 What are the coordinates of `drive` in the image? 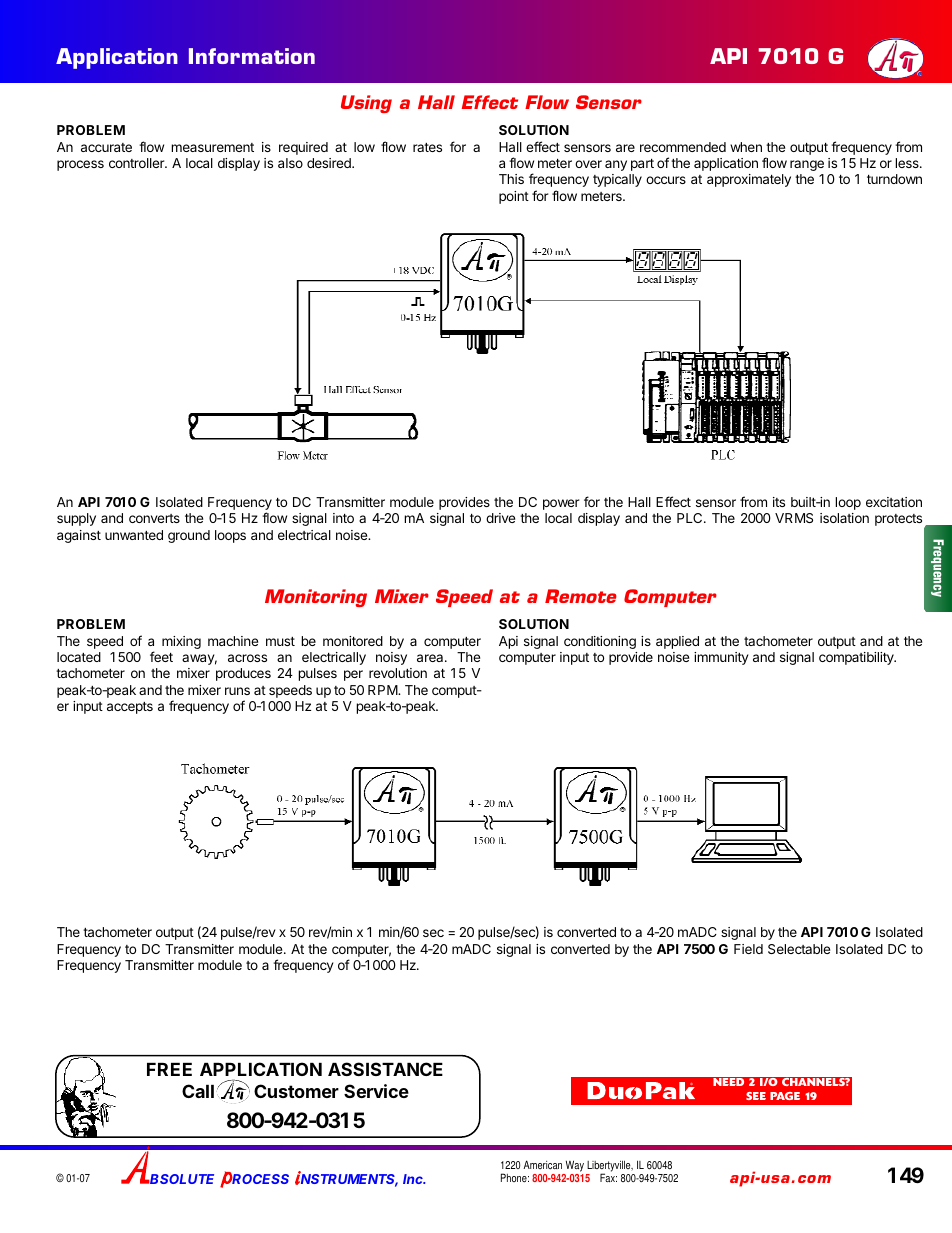 It's located at (500, 518).
